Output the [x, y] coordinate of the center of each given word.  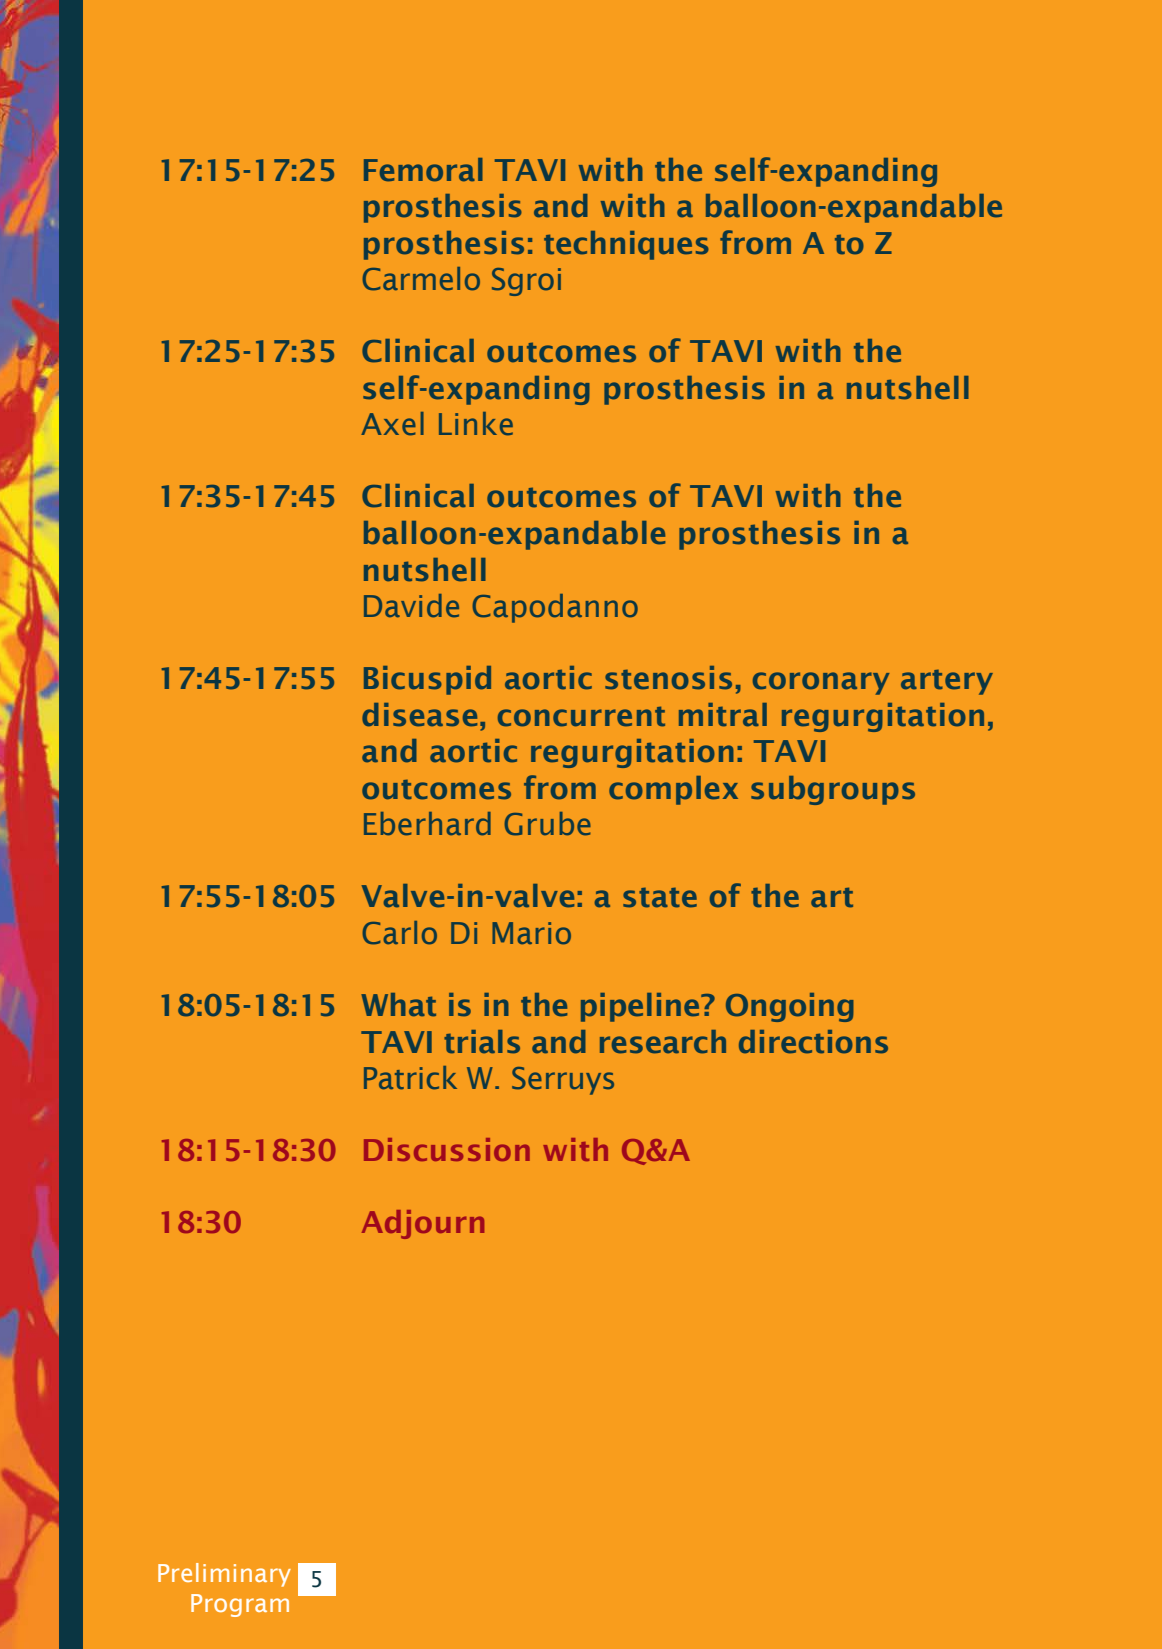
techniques [626, 245]
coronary [821, 683]
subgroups [833, 790]
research [663, 1042]
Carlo [400, 933]
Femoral [423, 170]
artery [947, 682]
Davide [411, 605]
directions [813, 1042]
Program [240, 1605]
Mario [531, 933]
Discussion [447, 1149]
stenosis [668, 678]
